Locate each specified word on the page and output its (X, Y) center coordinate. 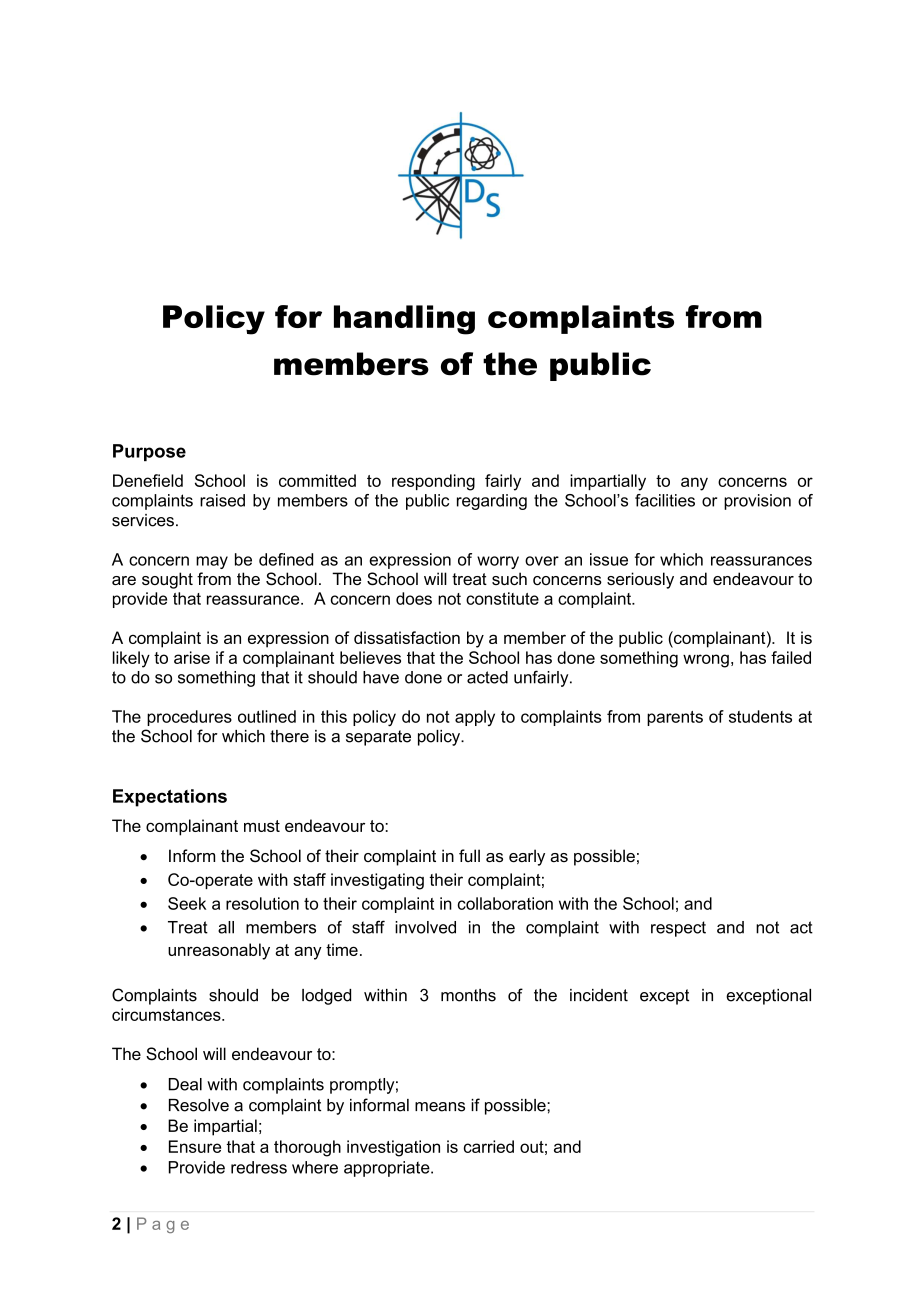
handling (404, 320)
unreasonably (219, 951)
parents (675, 718)
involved (425, 927)
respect (678, 929)
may (212, 562)
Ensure (195, 1146)
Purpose (149, 452)
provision (757, 502)
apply (475, 718)
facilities (665, 500)
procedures (189, 718)
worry (498, 562)
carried (489, 1146)
